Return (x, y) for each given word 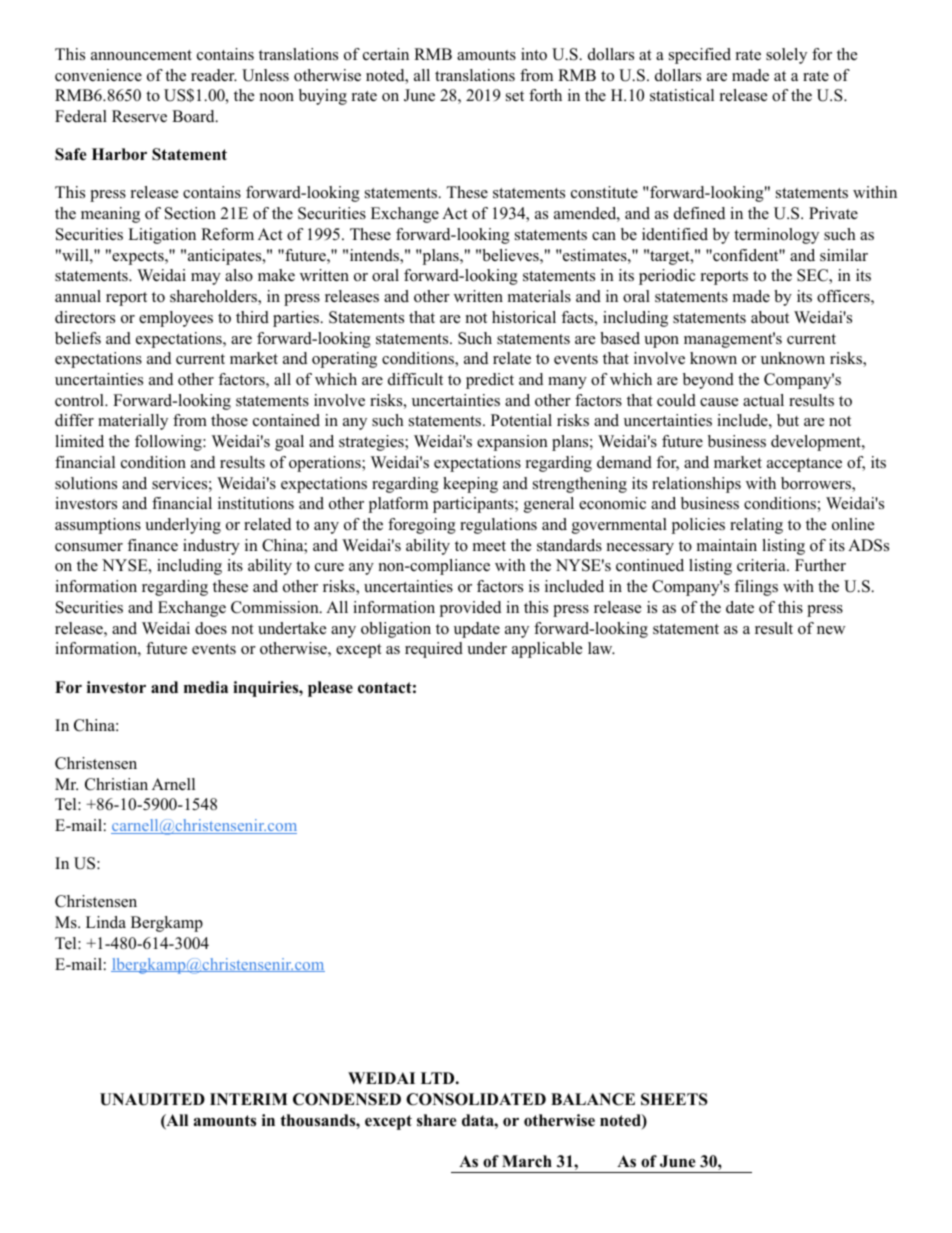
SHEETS (674, 1099)
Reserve (139, 116)
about (770, 317)
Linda (106, 922)
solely (786, 56)
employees (176, 319)
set (515, 96)
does (211, 628)
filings (756, 588)
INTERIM (249, 1099)
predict (490, 381)
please (330, 689)
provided (470, 609)
